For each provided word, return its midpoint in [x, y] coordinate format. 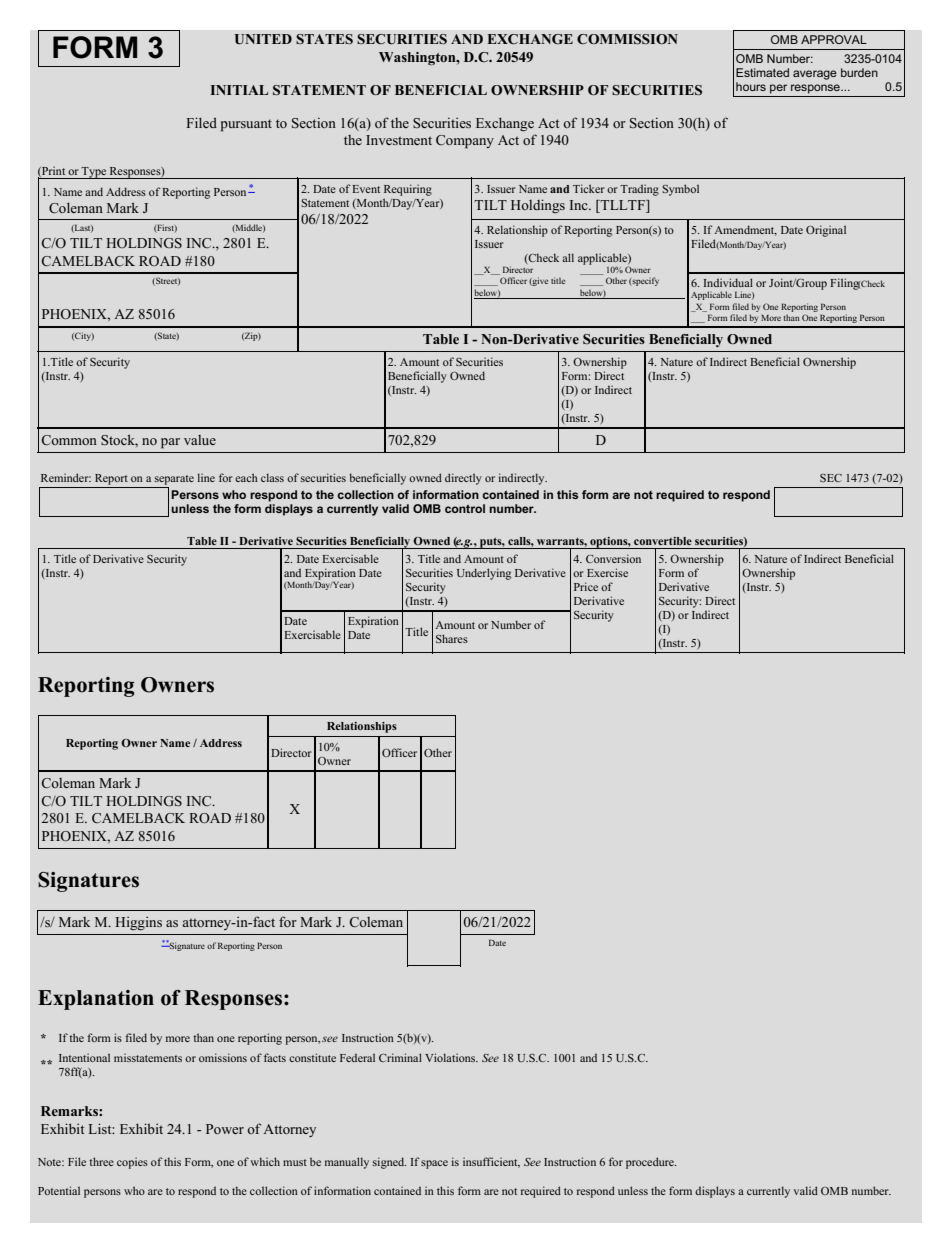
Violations [451, 1057]
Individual [728, 282]
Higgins [138, 923]
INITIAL [239, 90]
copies [132, 1163]
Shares [452, 638]
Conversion [613, 558]
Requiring [408, 190]
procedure [651, 1163]
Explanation [96, 1000]
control [465, 508]
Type [94, 173]
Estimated [762, 72]
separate [174, 480]
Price [586, 586]
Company [465, 142]
